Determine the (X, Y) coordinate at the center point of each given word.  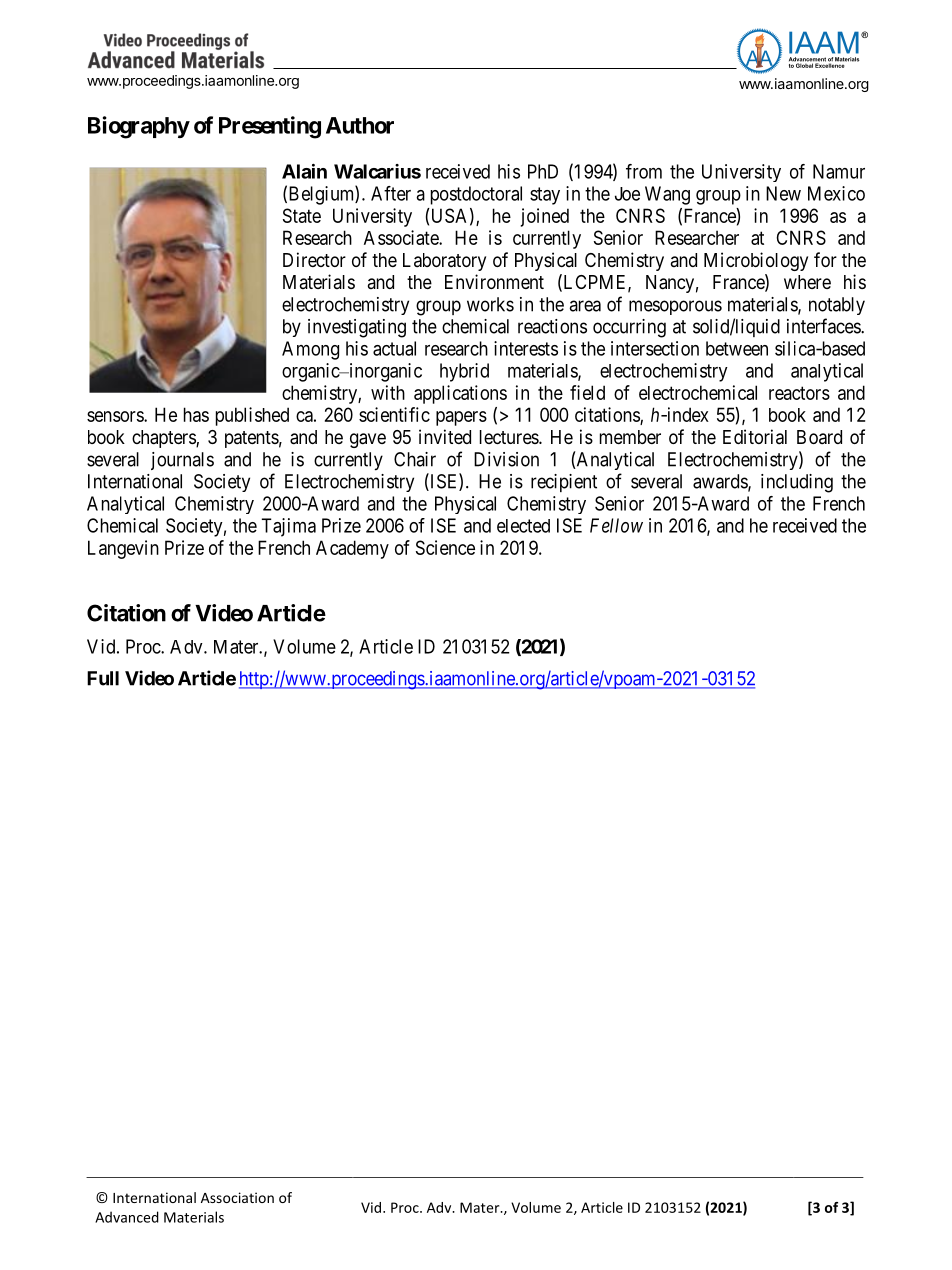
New (783, 193)
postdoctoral (476, 195)
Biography (139, 127)
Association (237, 1197)
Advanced (127, 1217)
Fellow (616, 525)
